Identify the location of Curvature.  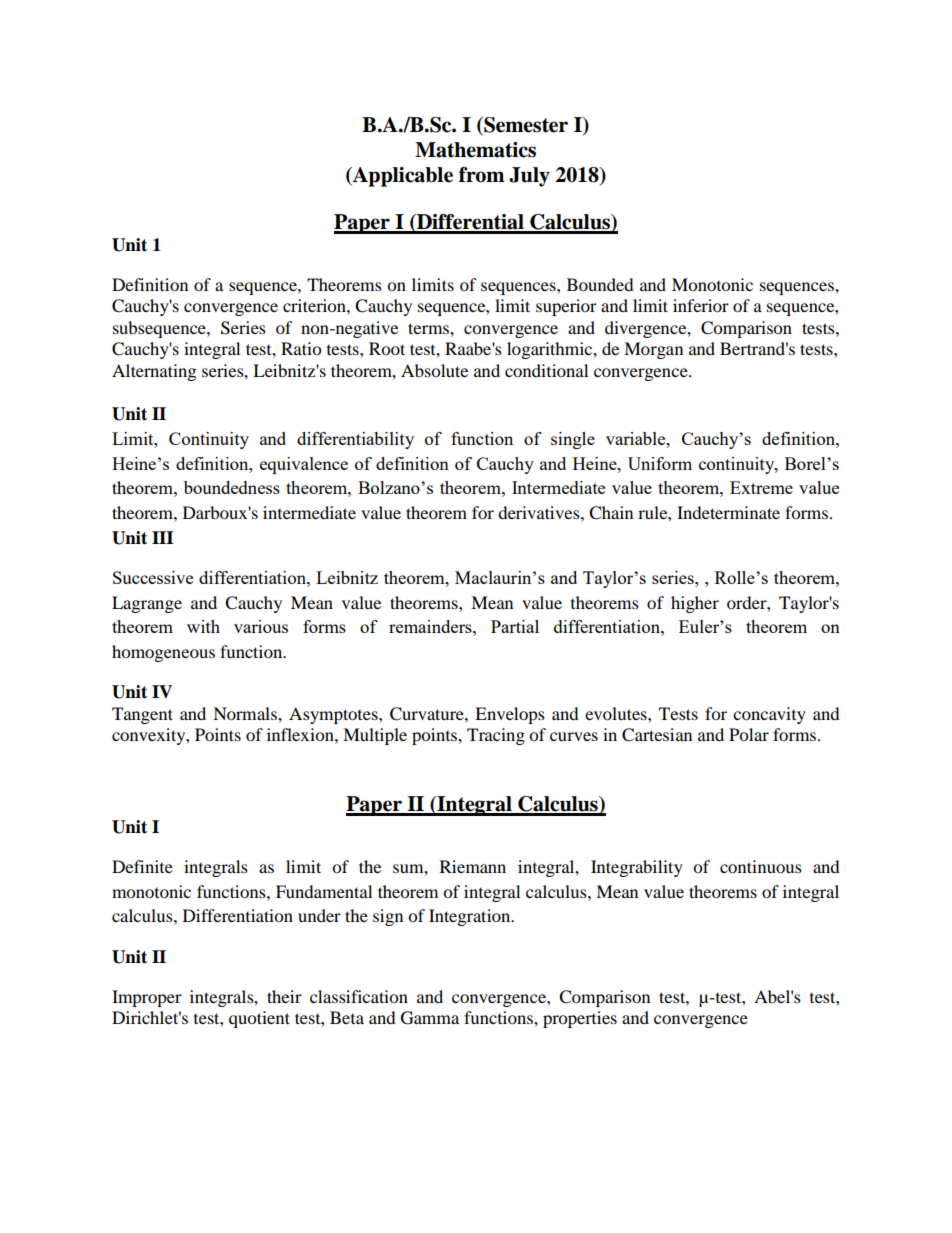
(428, 714).
